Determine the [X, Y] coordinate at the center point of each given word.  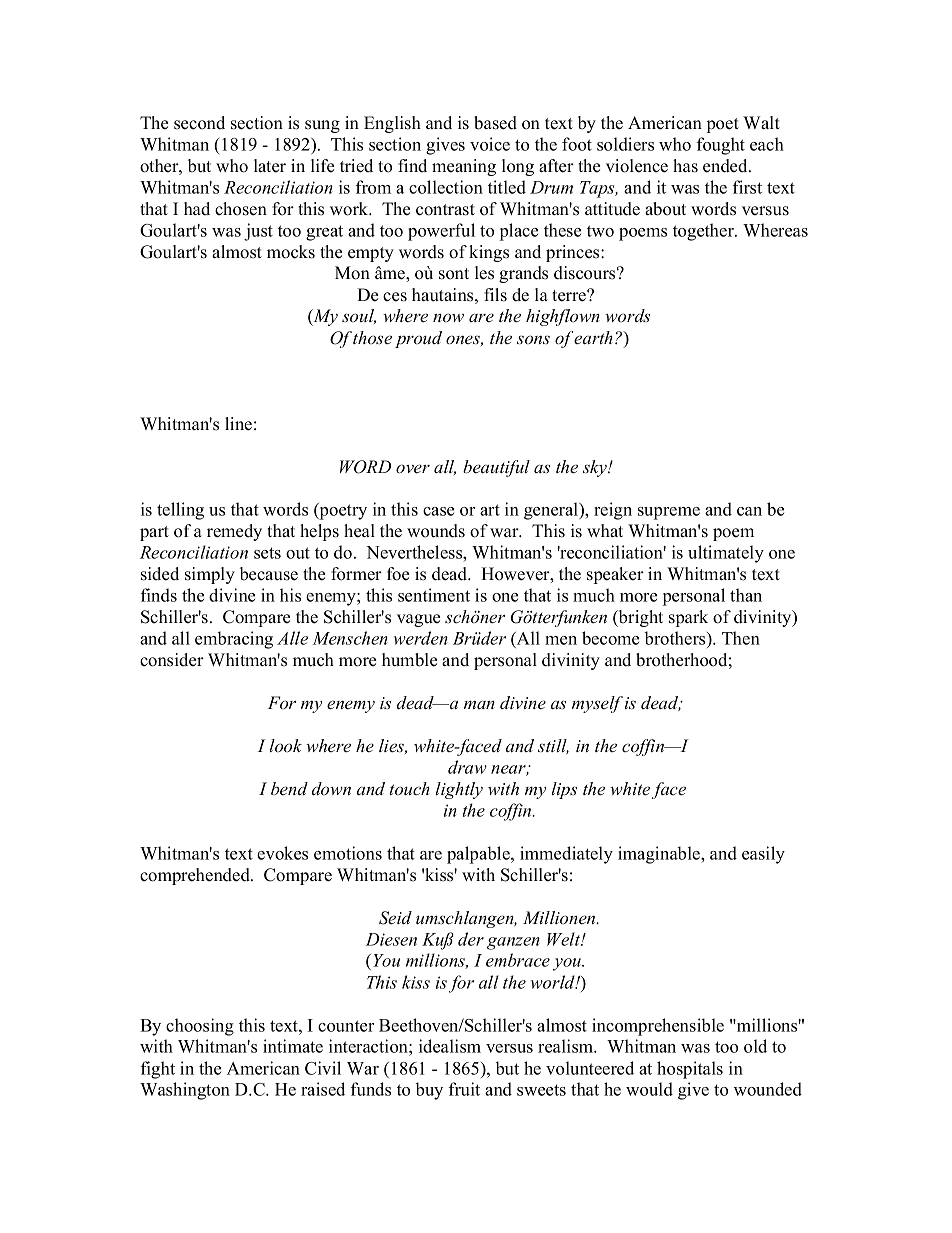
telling [180, 511]
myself [597, 704]
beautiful [496, 468]
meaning [464, 167]
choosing [200, 1027]
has [685, 166]
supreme [669, 513]
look [285, 745]
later [270, 166]
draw [467, 767]
